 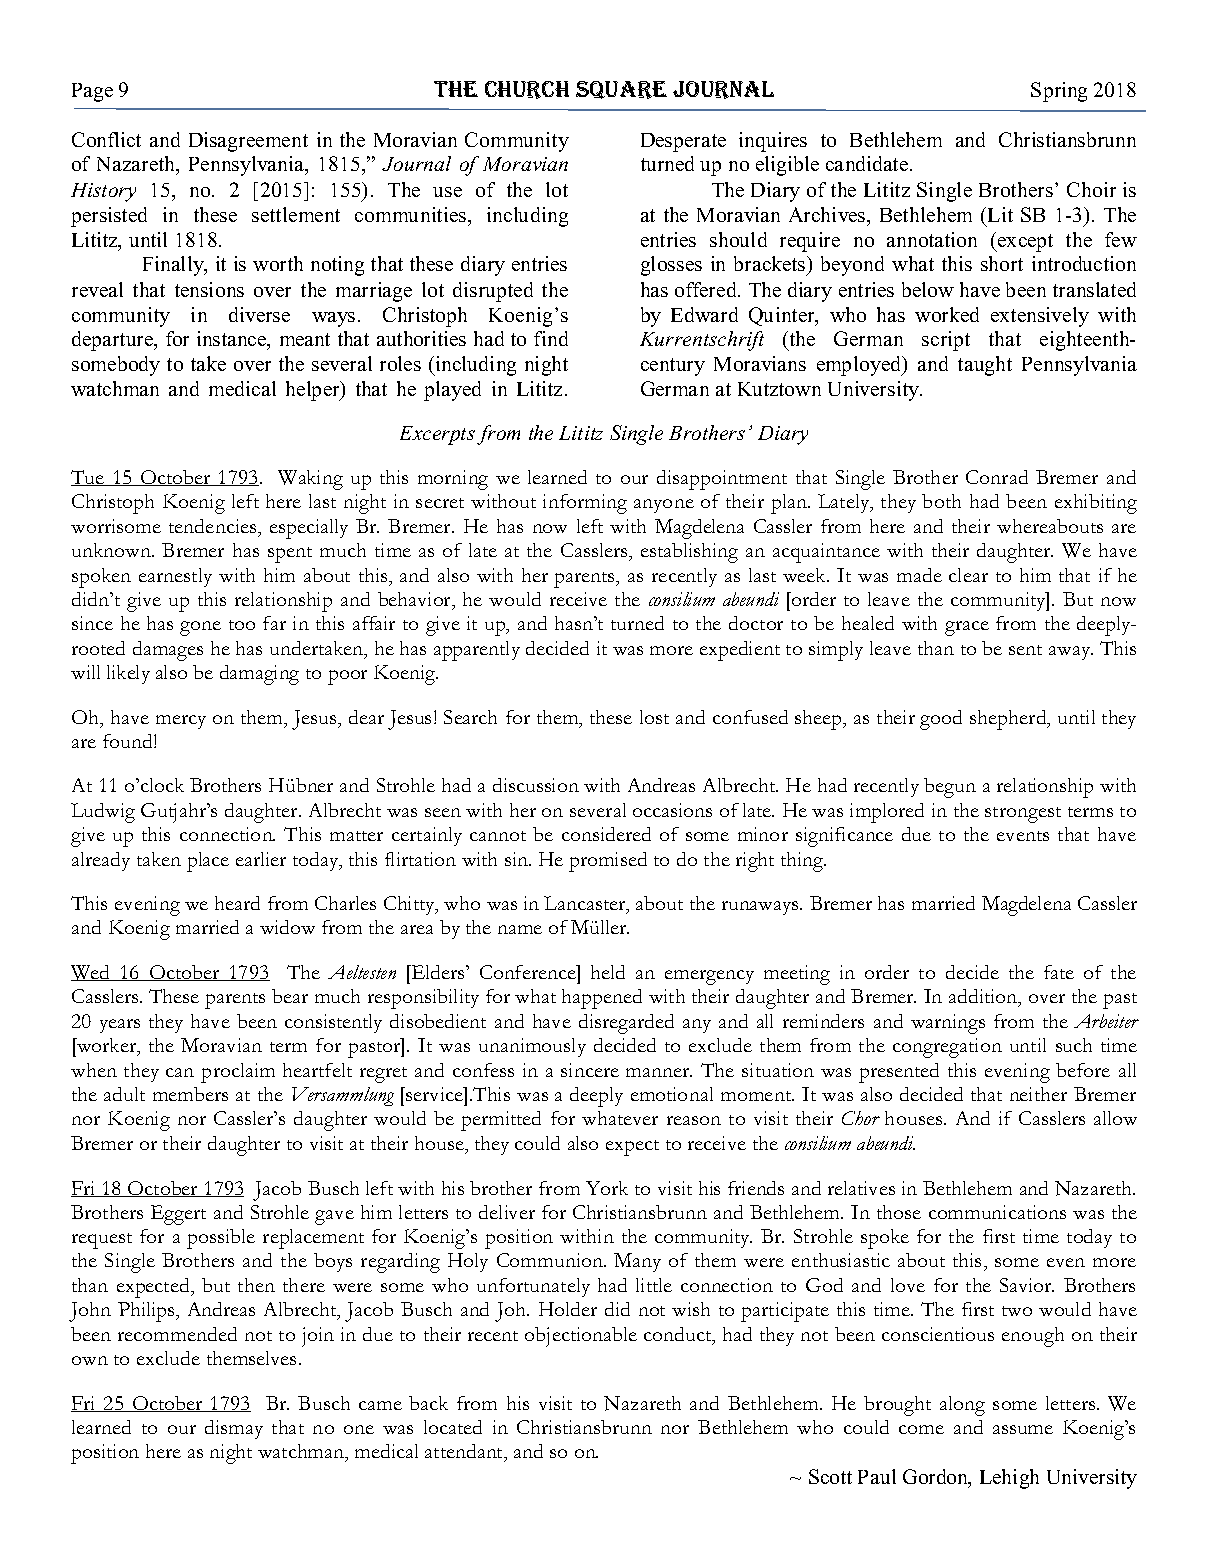 I want to click on informing, so click(x=585, y=504).
